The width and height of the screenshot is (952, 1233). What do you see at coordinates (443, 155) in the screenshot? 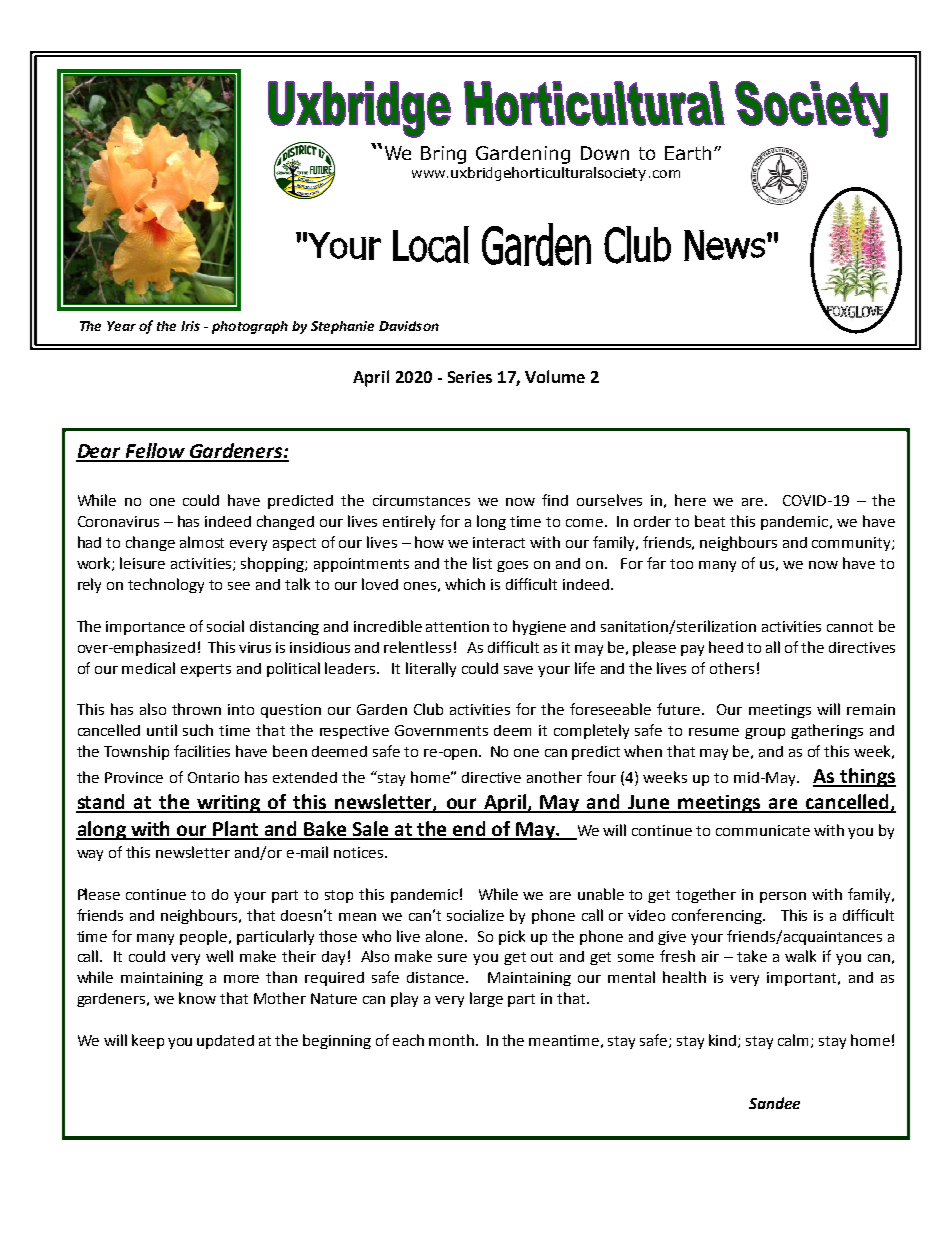
I see `Bring` at bounding box center [443, 155].
